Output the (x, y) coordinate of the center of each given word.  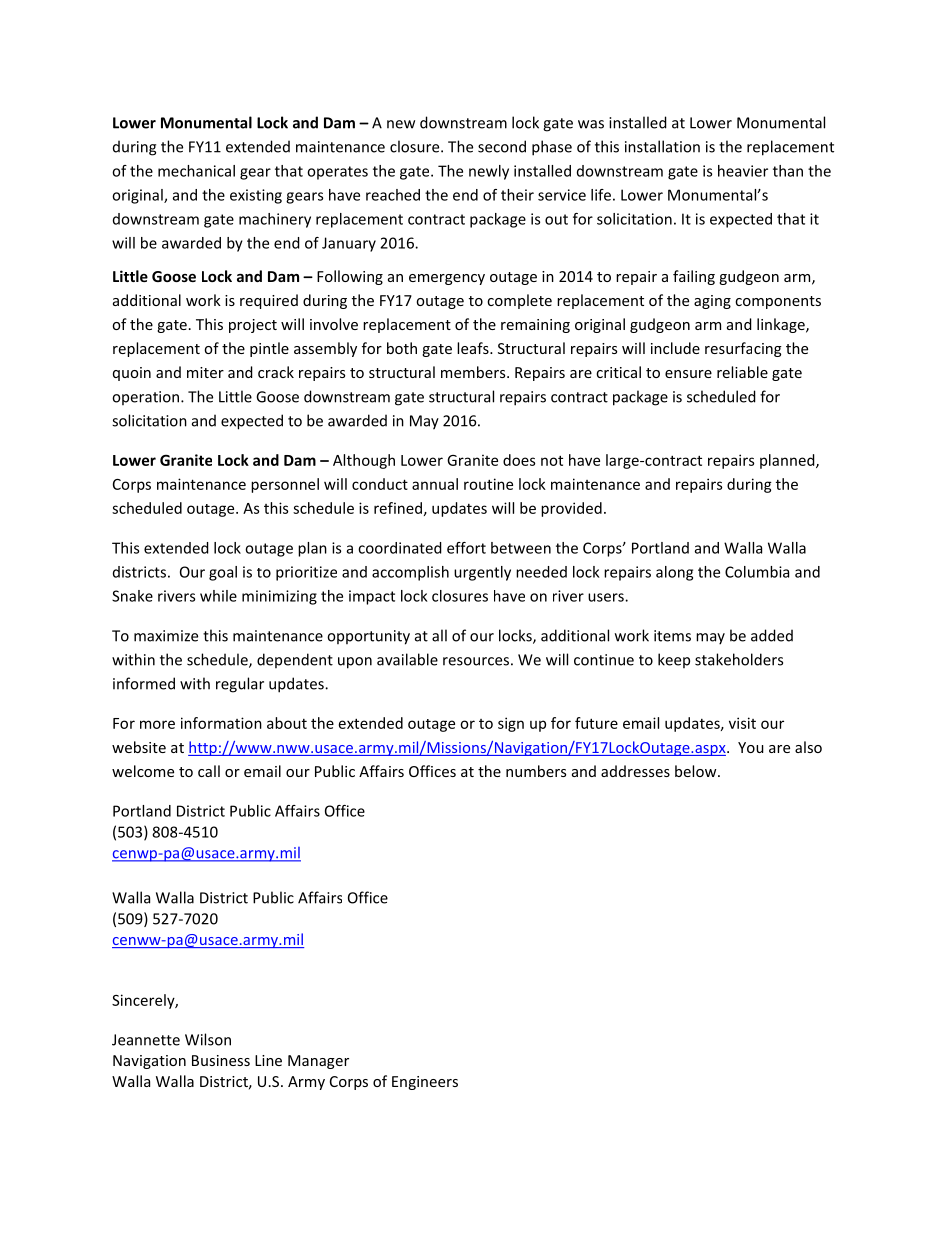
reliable (742, 372)
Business (221, 1060)
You (751, 747)
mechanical (196, 171)
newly (489, 172)
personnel (285, 485)
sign (511, 724)
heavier (743, 171)
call (209, 771)
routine (488, 484)
